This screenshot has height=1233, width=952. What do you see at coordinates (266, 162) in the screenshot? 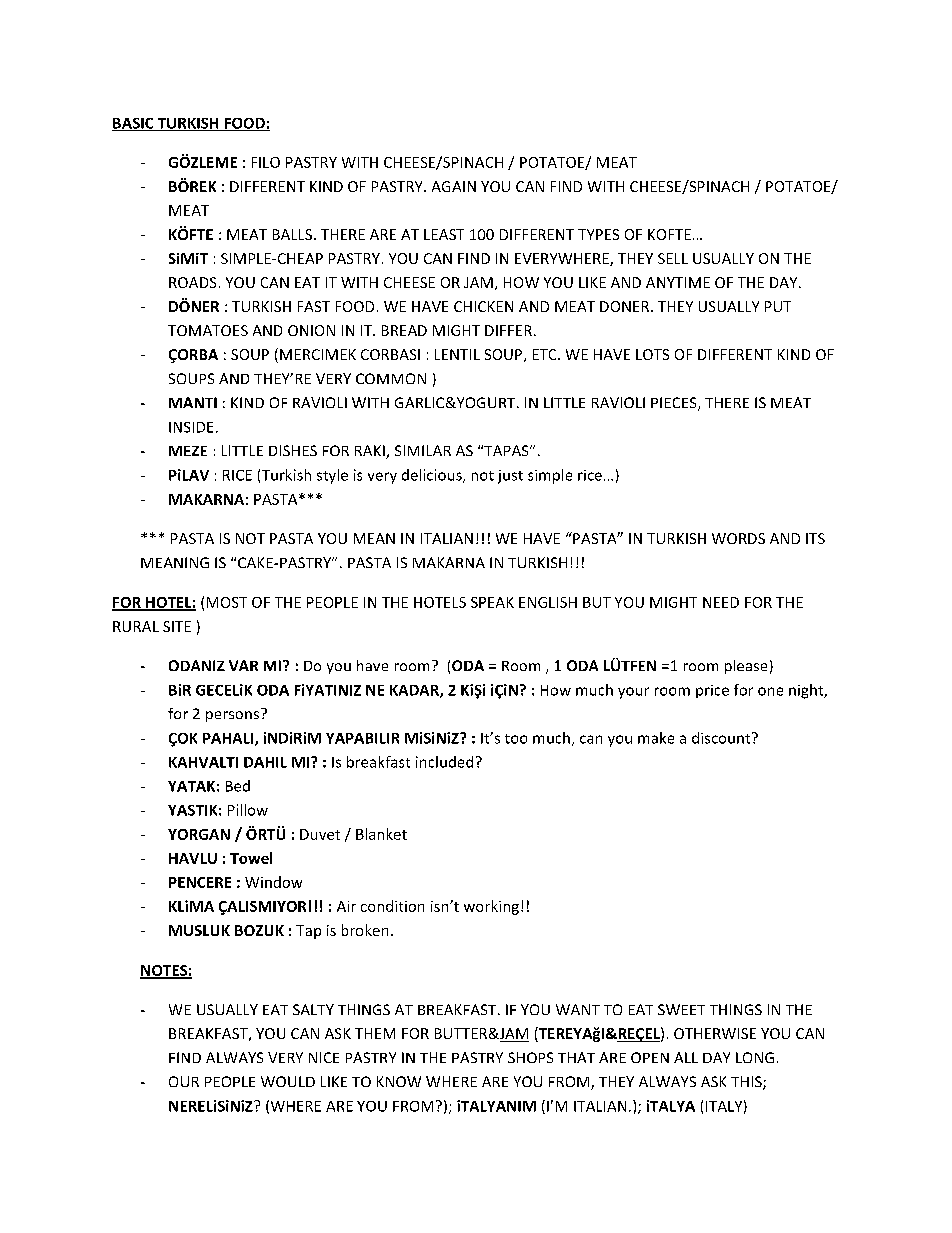
I see `FILO` at bounding box center [266, 162].
